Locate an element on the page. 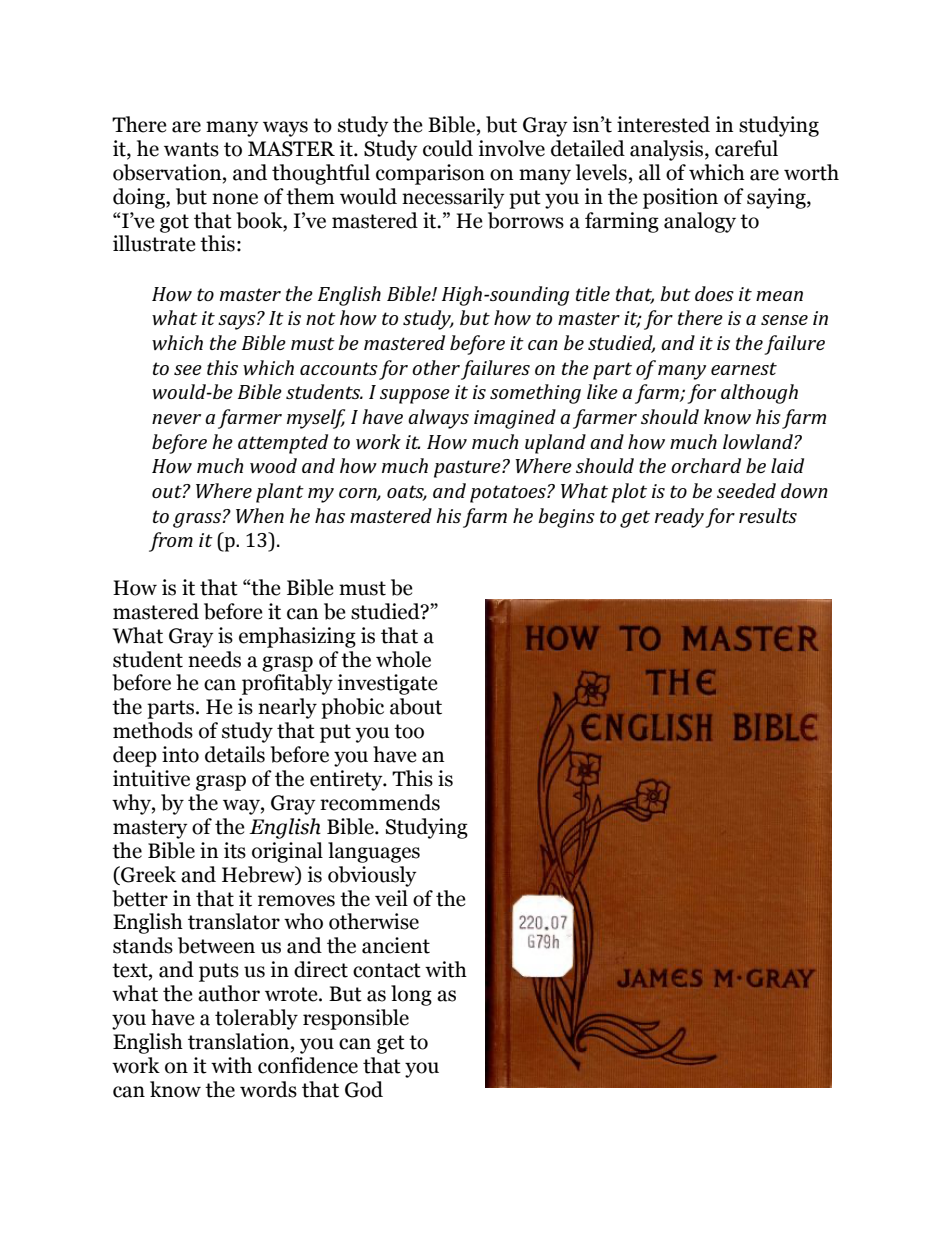  careful is located at coordinates (746, 148).
